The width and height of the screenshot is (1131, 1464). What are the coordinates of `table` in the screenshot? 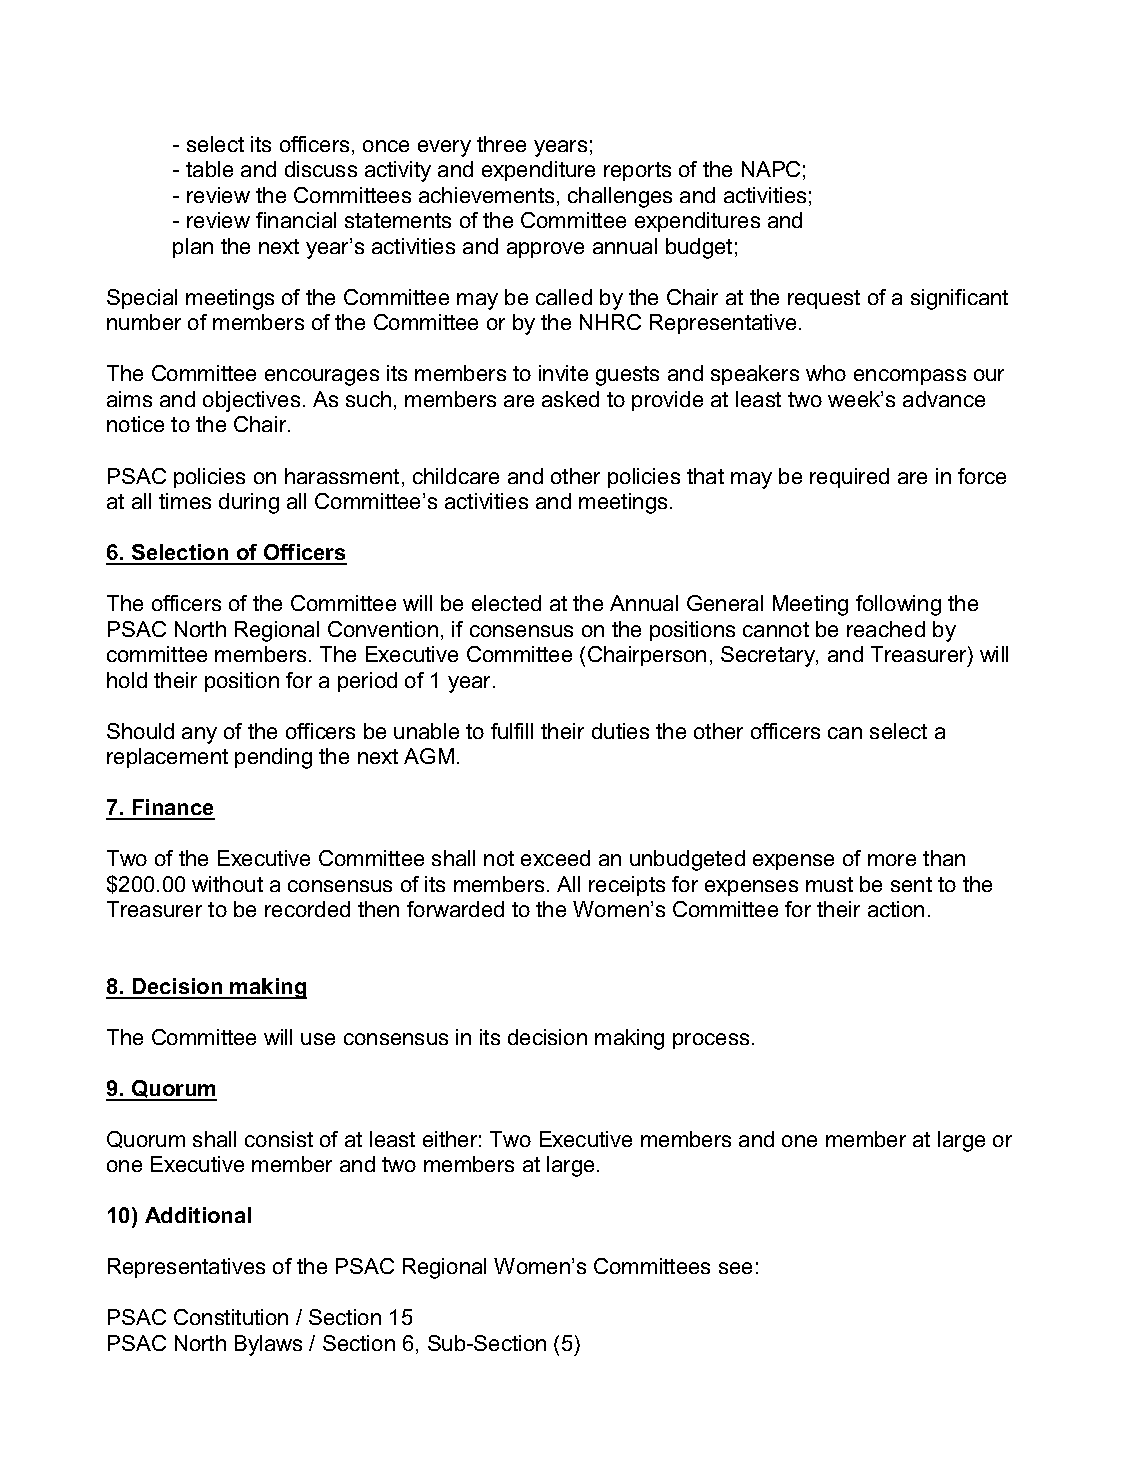 It's located at (209, 169).
